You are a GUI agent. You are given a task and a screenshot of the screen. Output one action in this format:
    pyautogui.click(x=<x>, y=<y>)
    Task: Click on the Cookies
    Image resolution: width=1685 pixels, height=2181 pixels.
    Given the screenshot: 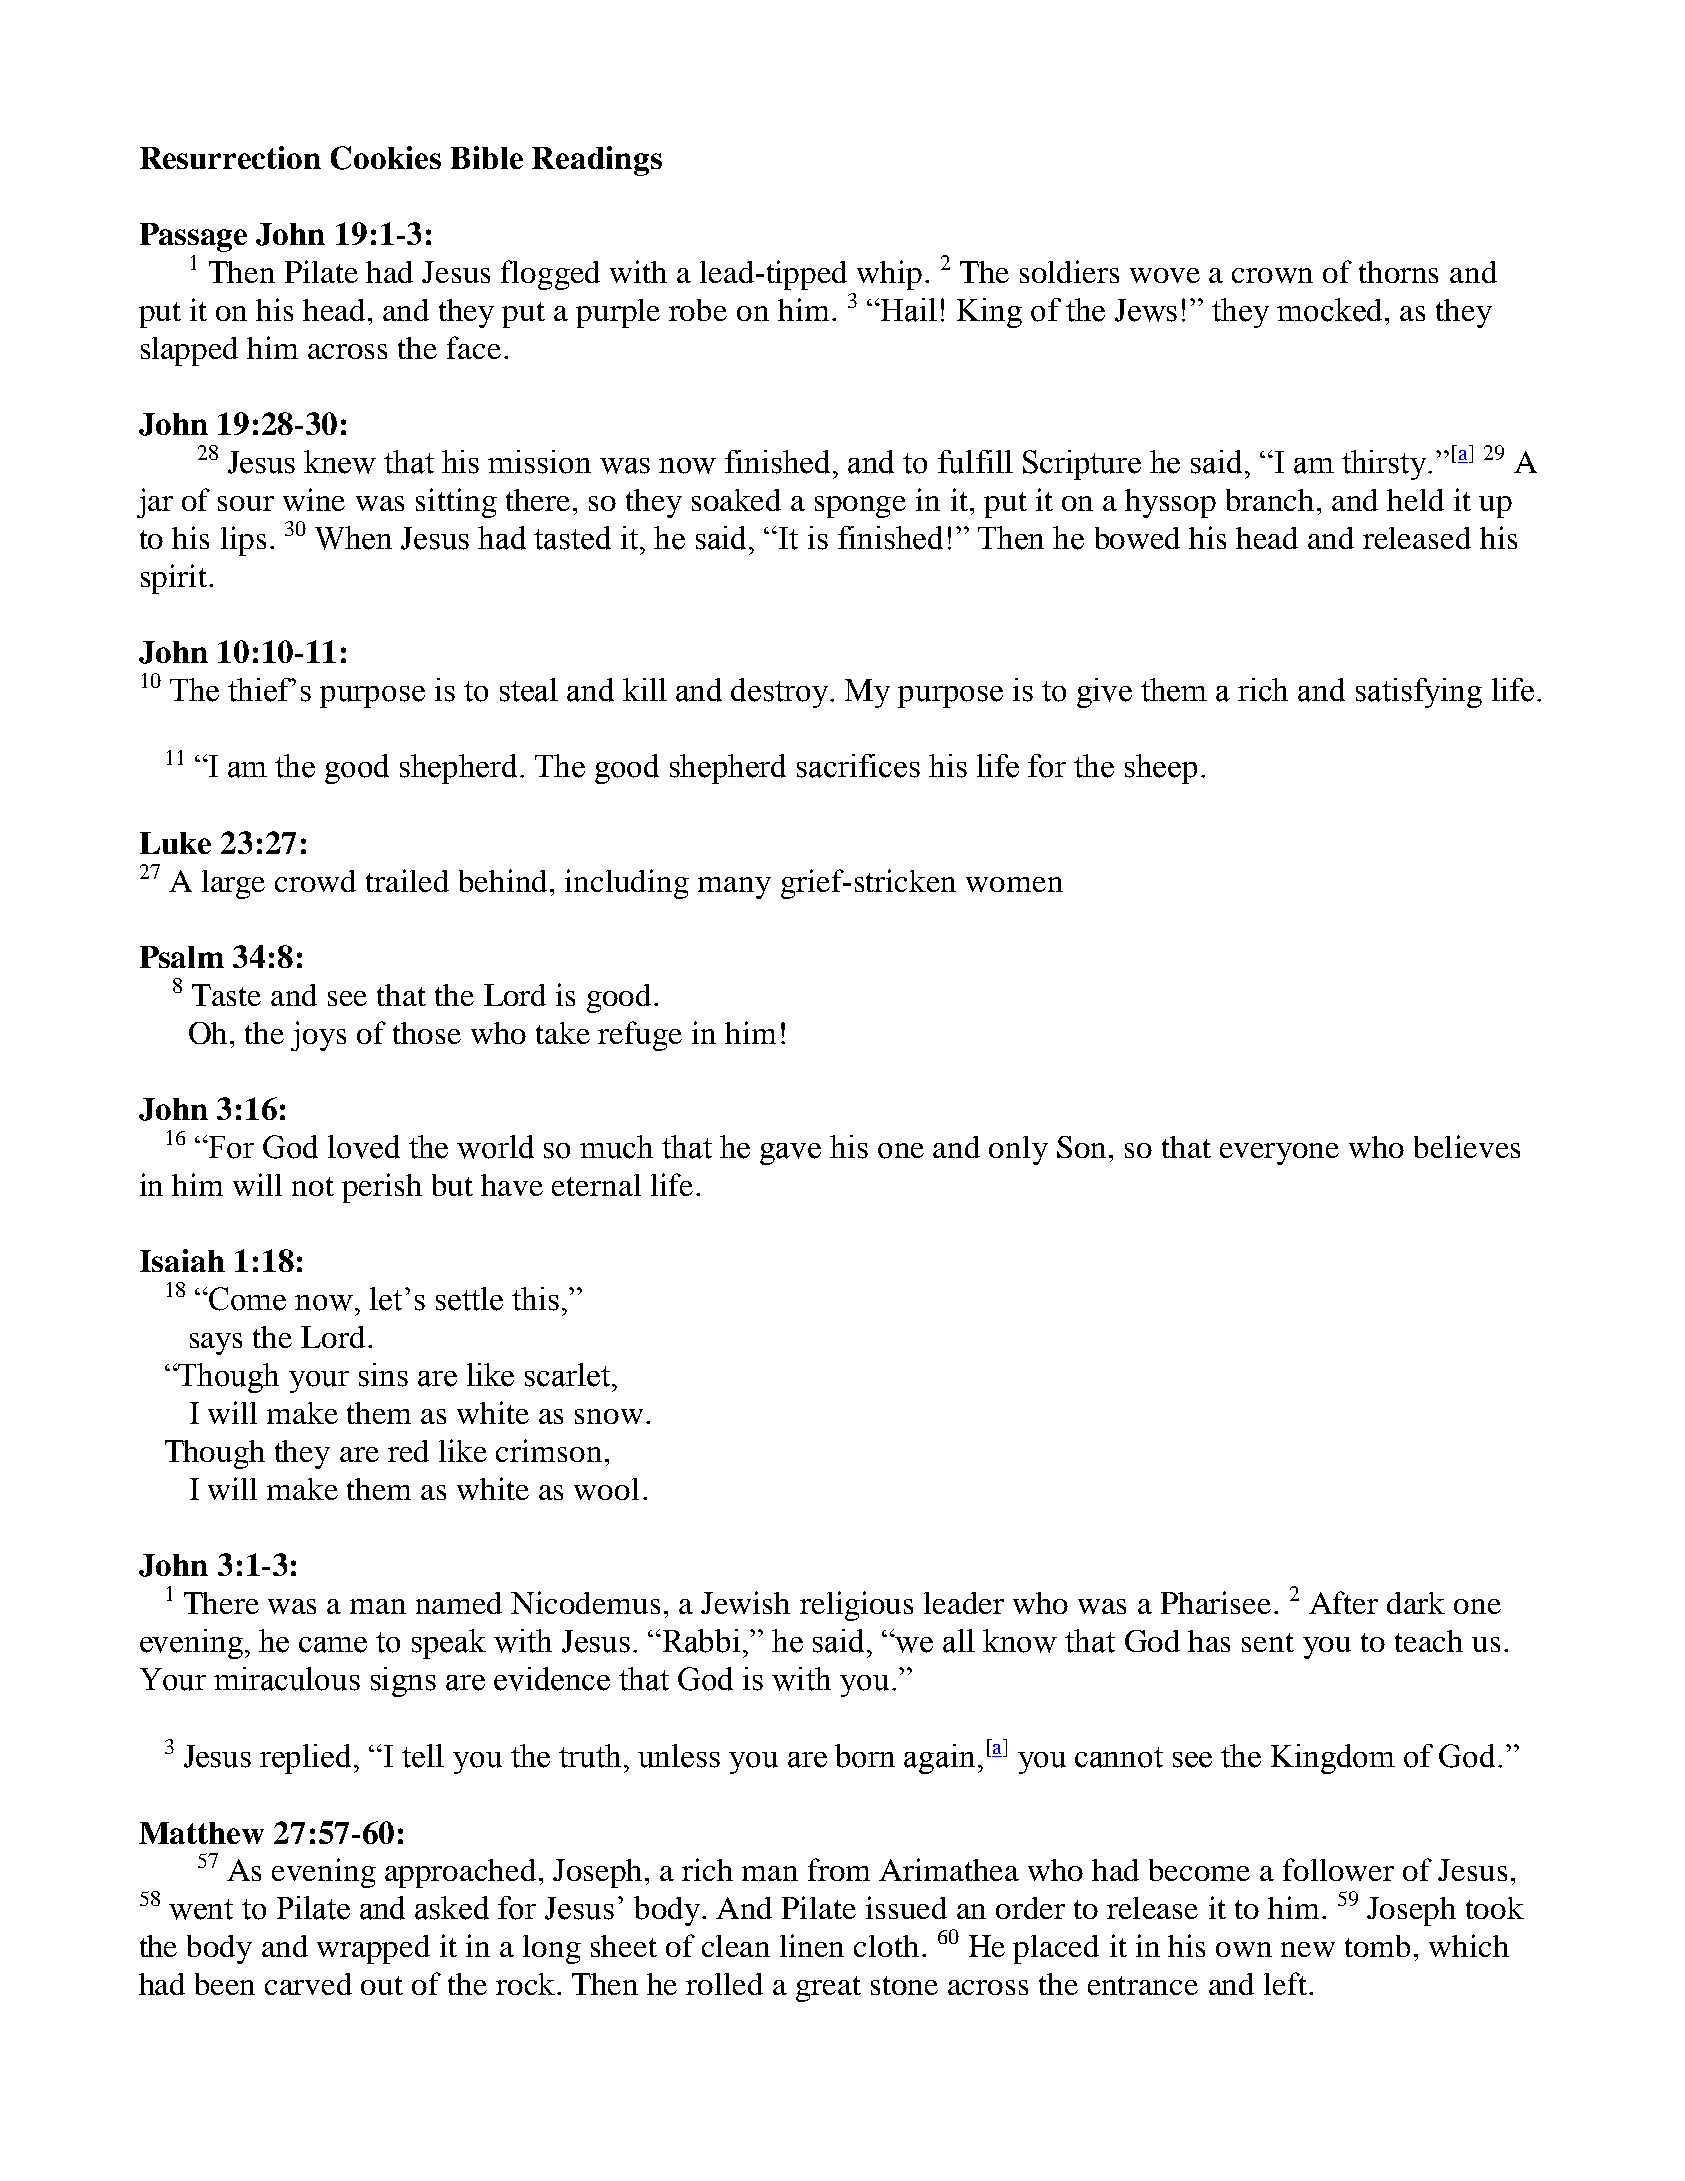 What is the action you would take?
    pyautogui.click(x=386, y=158)
